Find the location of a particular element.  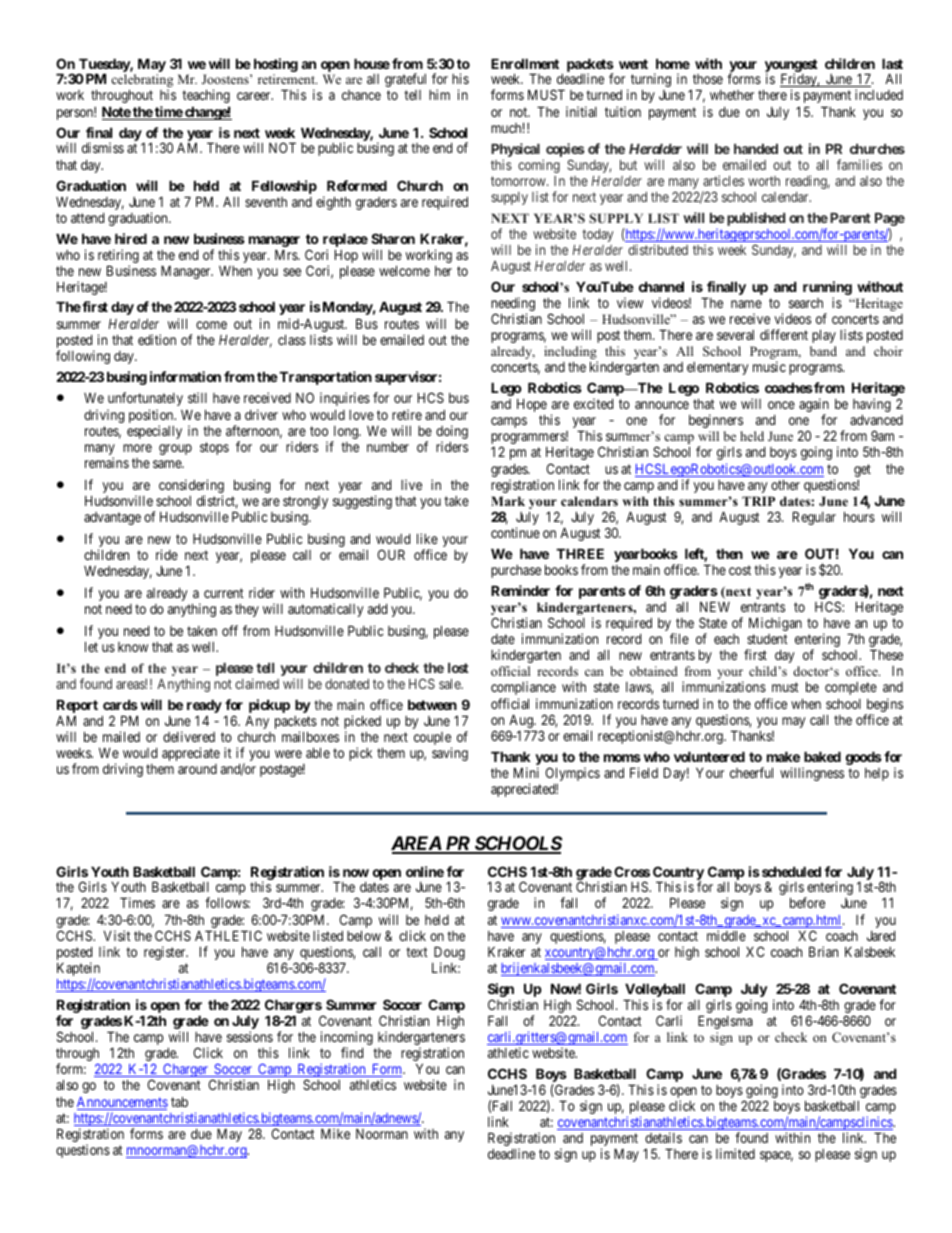

celebrating is located at coordinates (142, 82).
